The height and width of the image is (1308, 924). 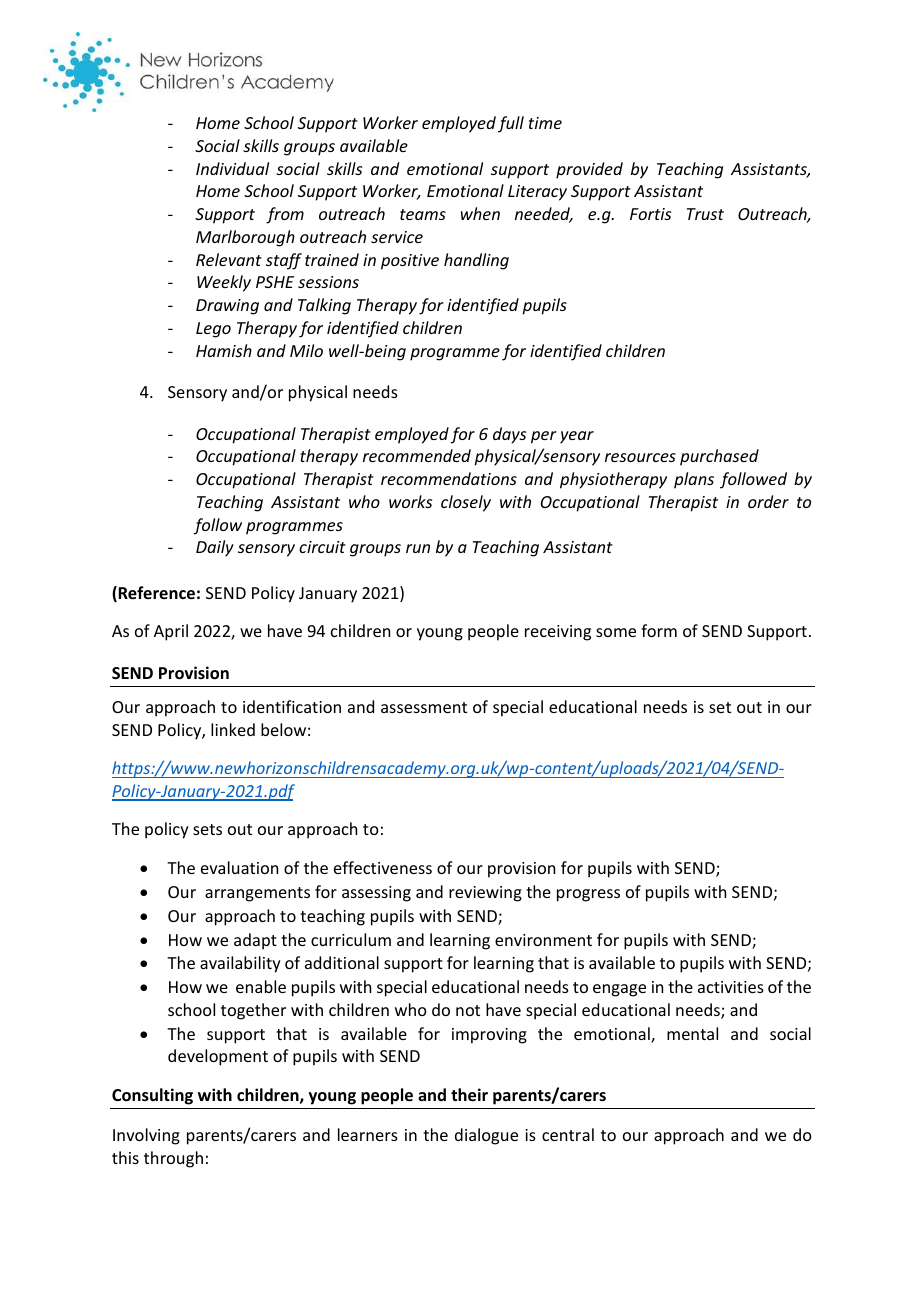 What do you see at coordinates (705, 214) in the image?
I see `Trust` at bounding box center [705, 214].
